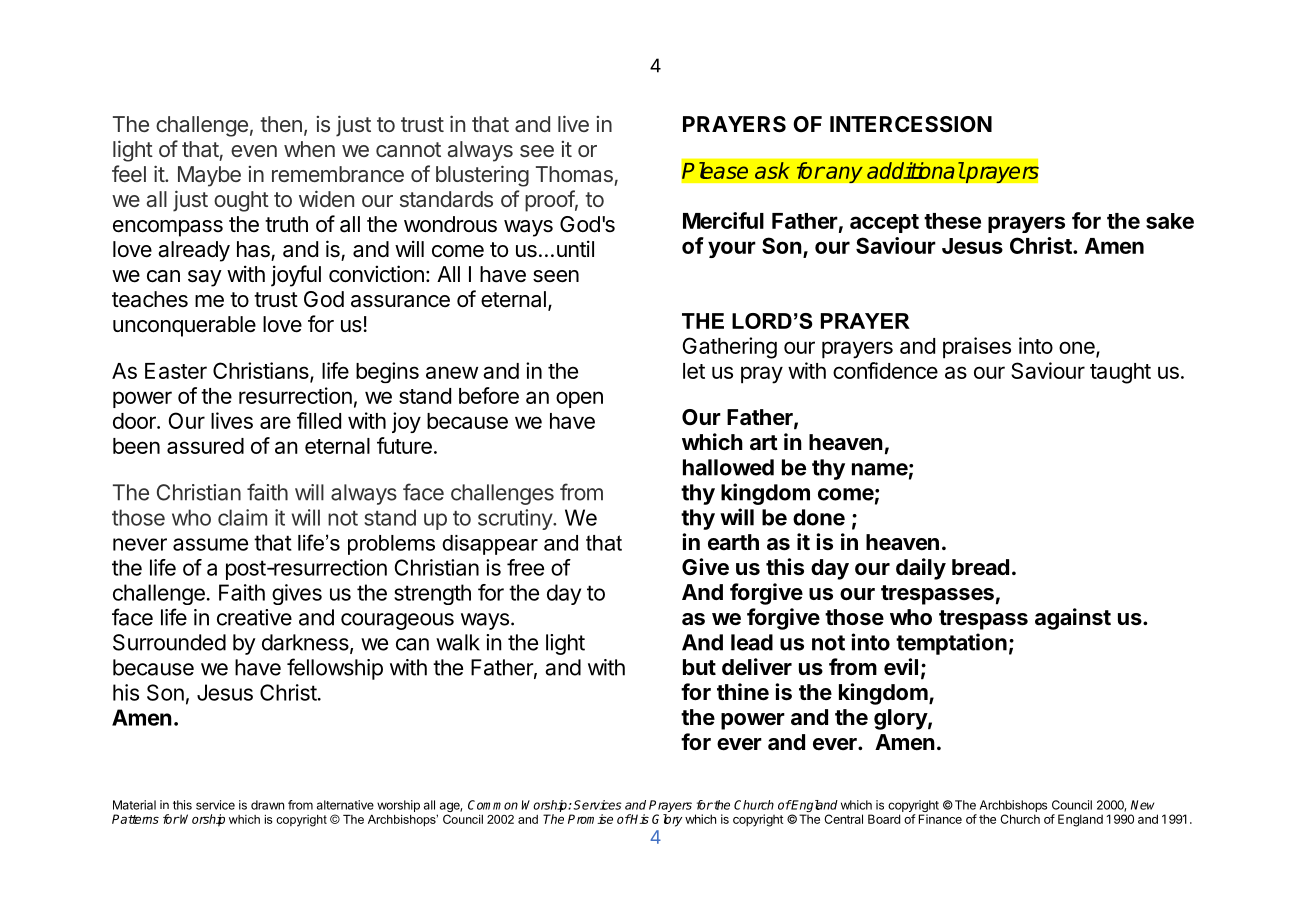  What do you see at coordinates (911, 124) in the page?
I see `INTERCESSION` at bounding box center [911, 124].
